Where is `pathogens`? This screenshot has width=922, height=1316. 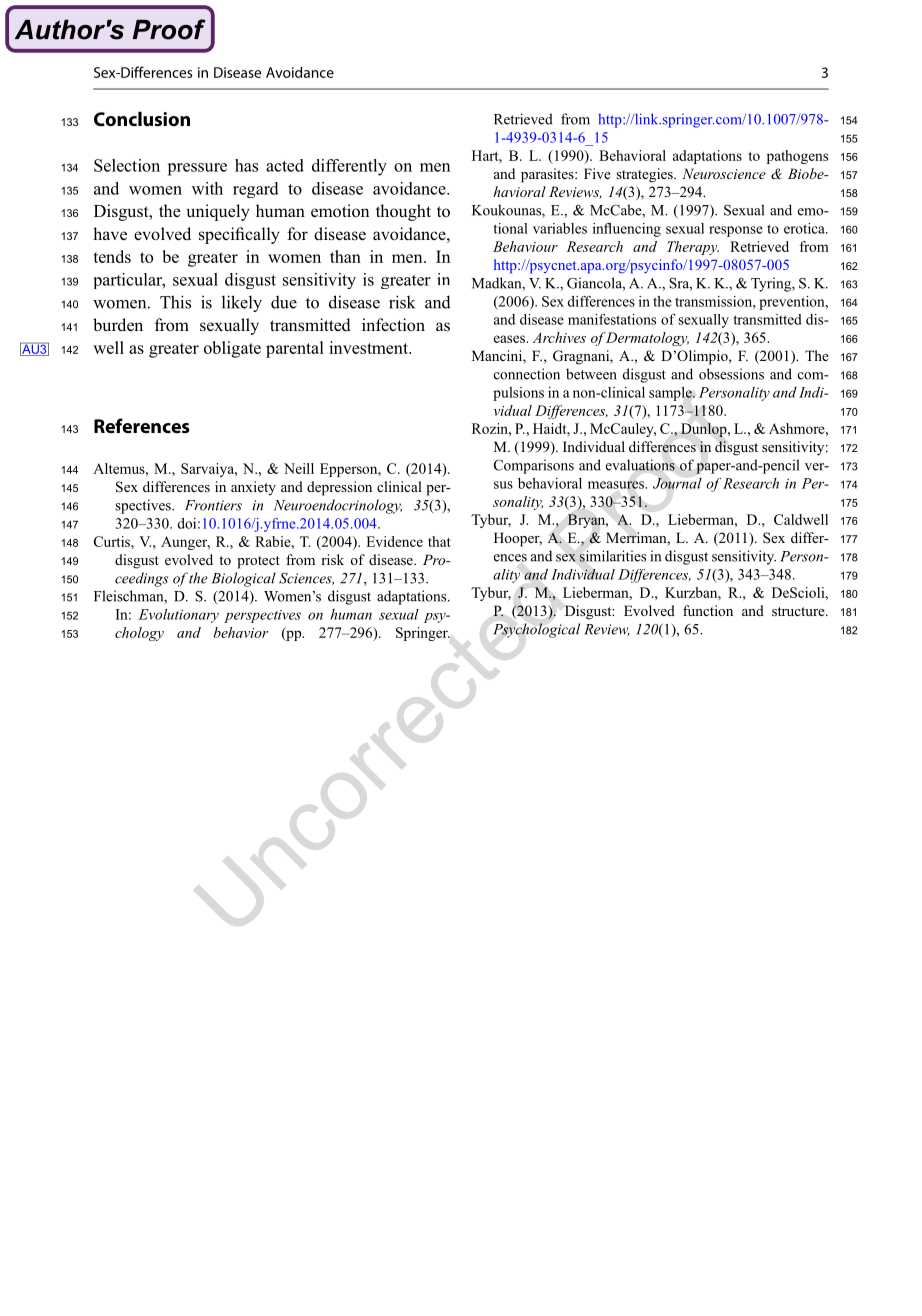 pathogens is located at coordinates (797, 157).
